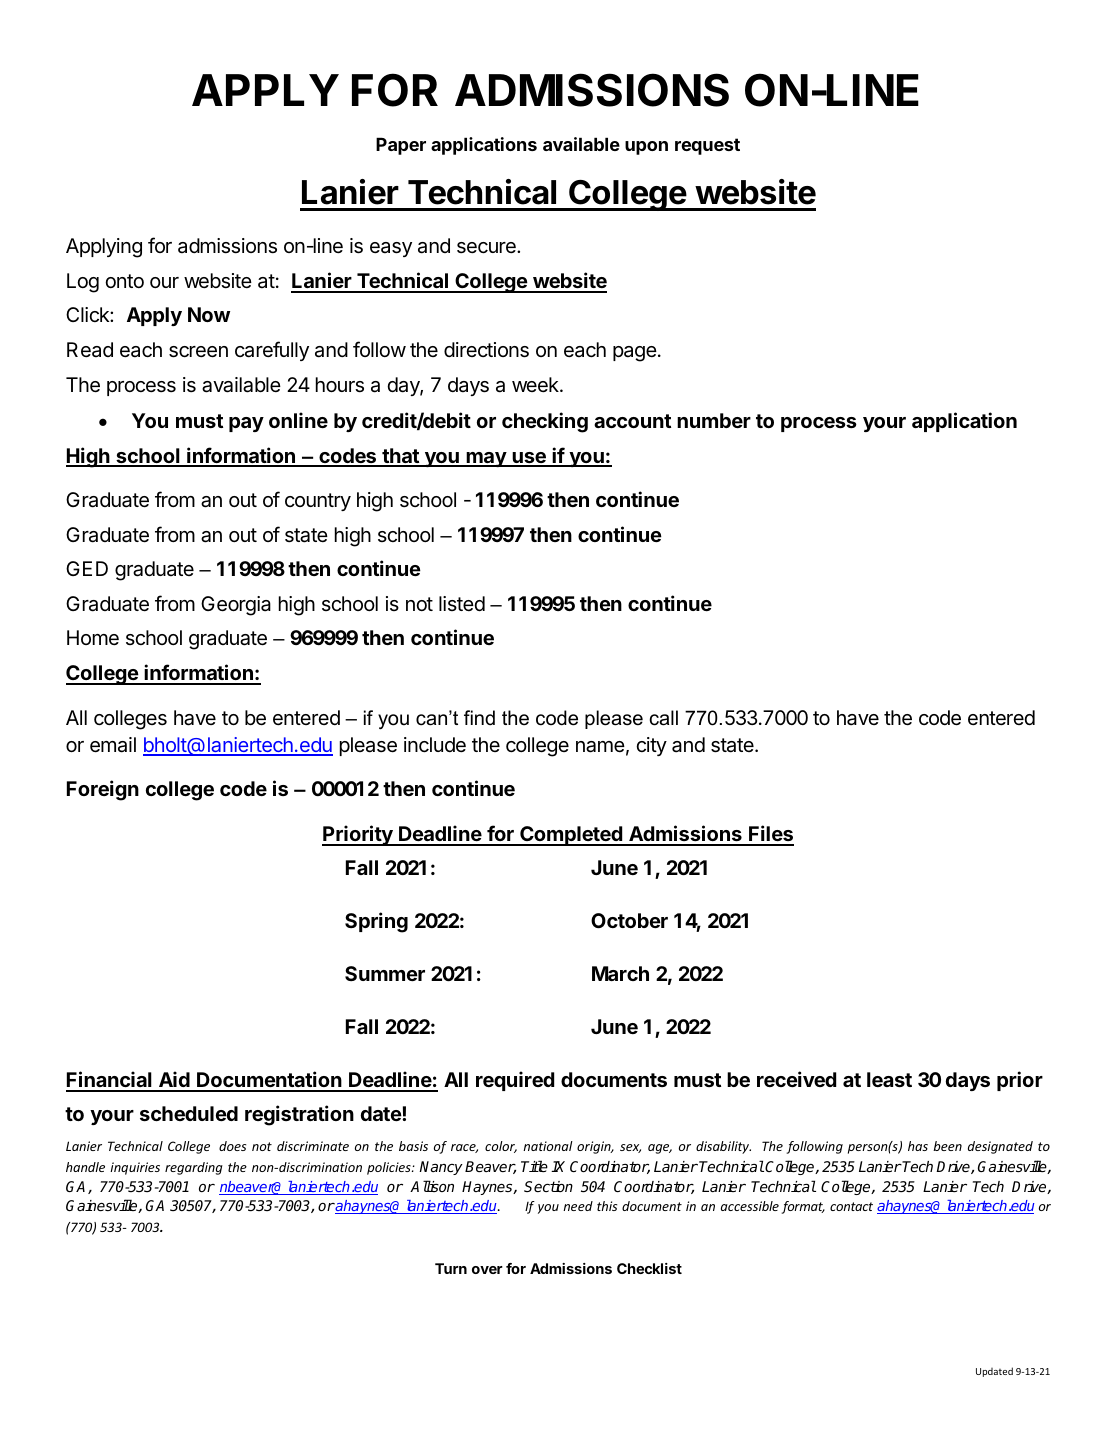 The image size is (1116, 1444). What do you see at coordinates (578, 1206) in the screenshot?
I see `need` at bounding box center [578, 1206].
